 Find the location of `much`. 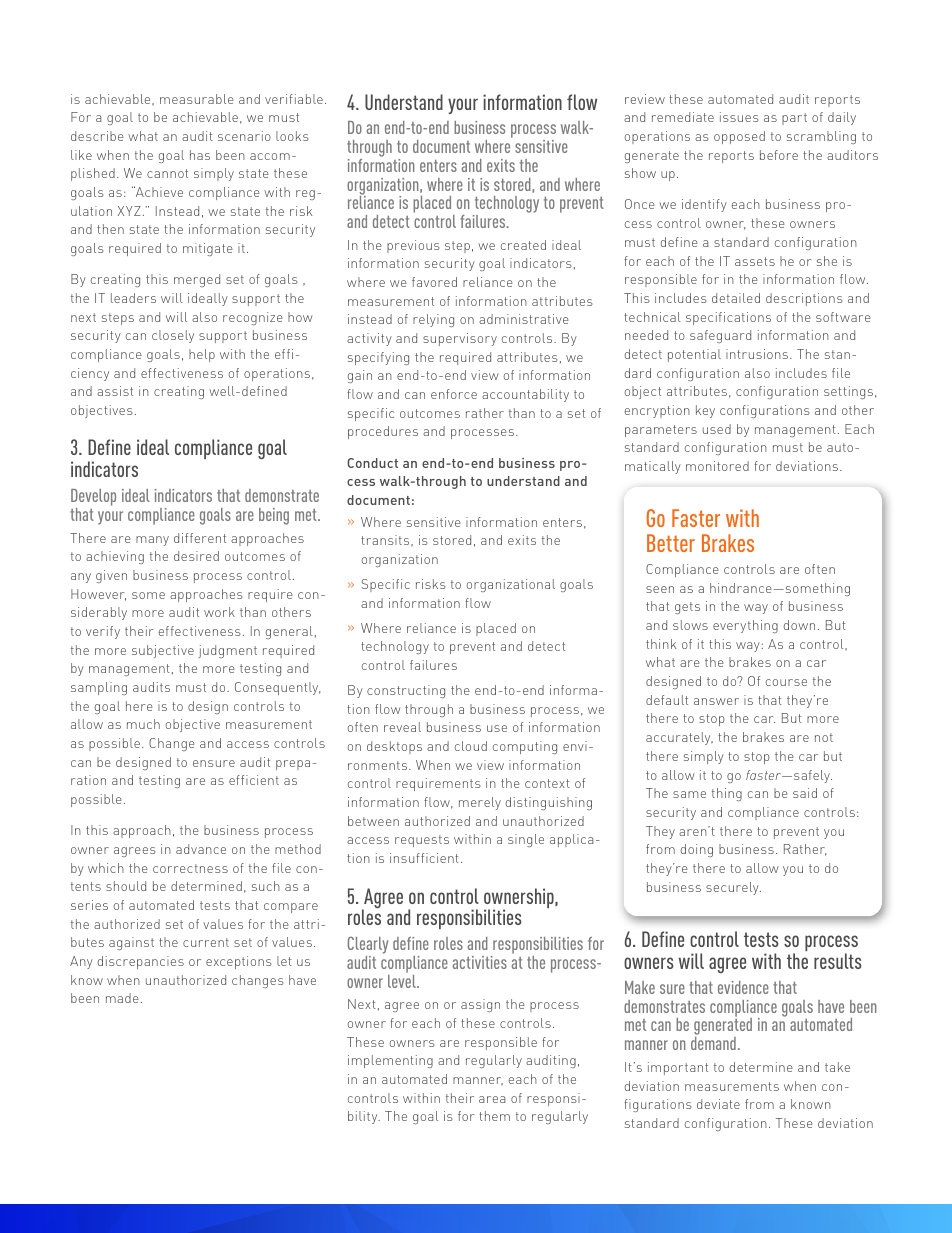

much is located at coordinates (143, 724).
